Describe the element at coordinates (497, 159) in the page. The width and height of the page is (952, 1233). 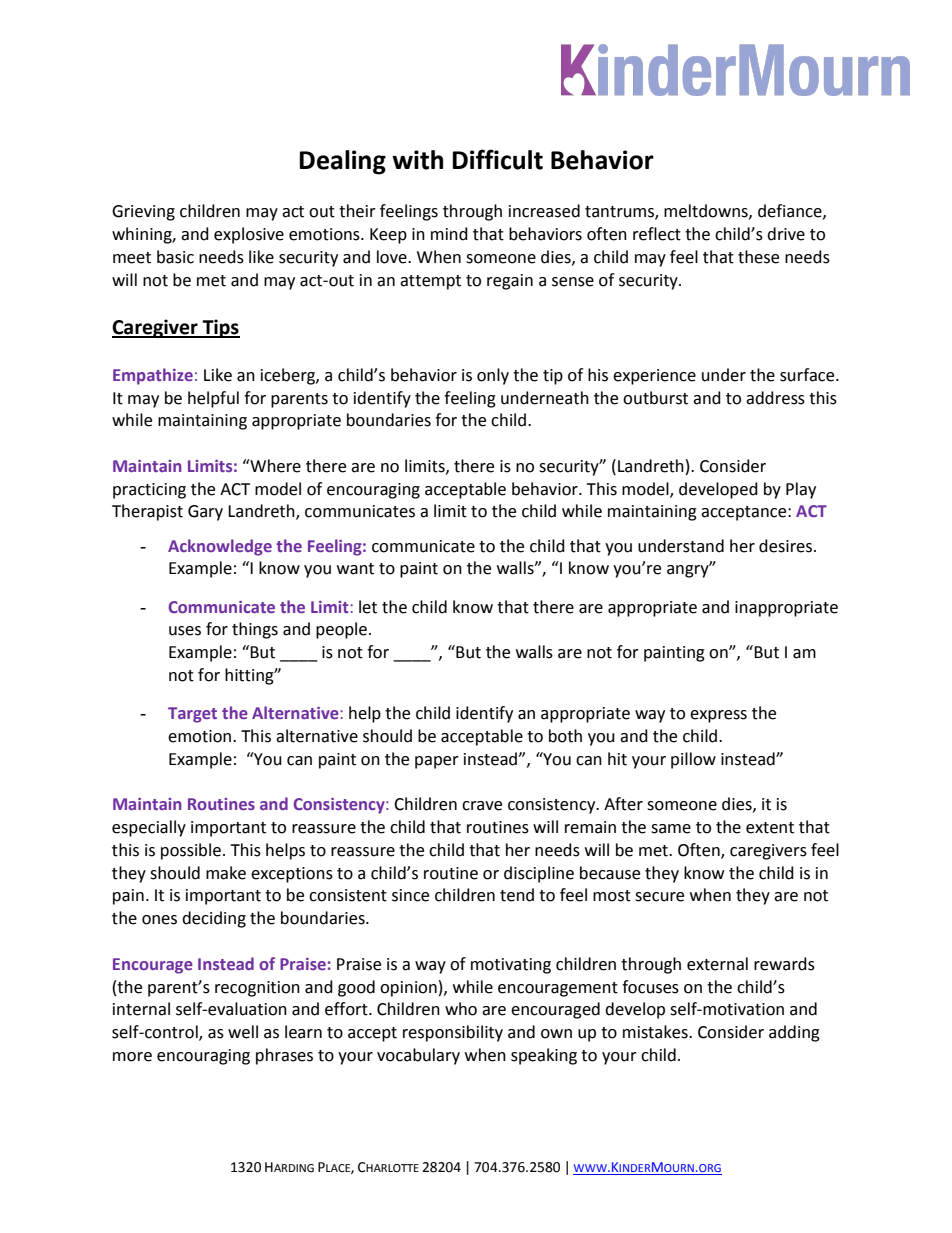
I see `Difficult` at that location.
